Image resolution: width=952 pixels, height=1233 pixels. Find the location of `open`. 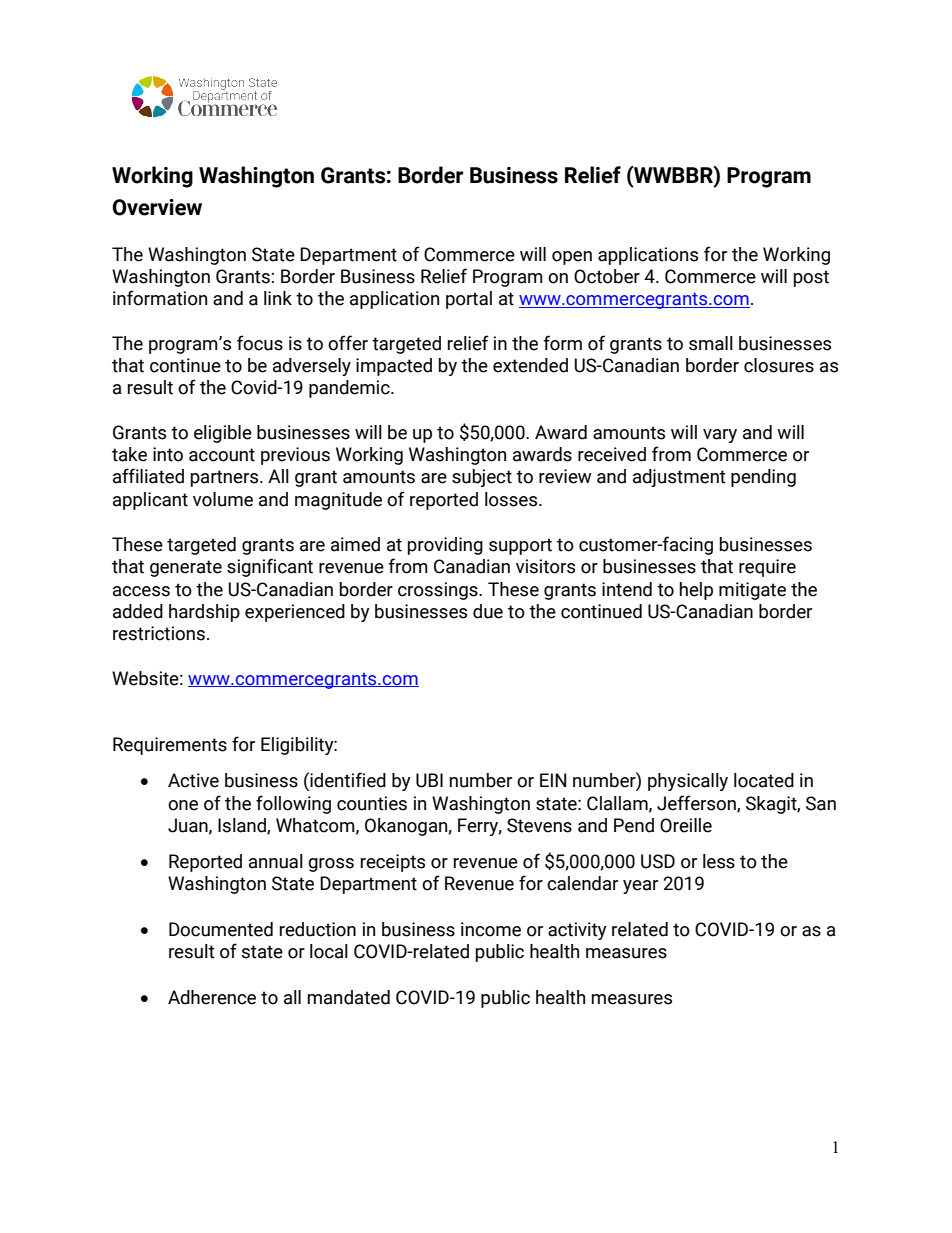

open is located at coordinates (572, 258).
